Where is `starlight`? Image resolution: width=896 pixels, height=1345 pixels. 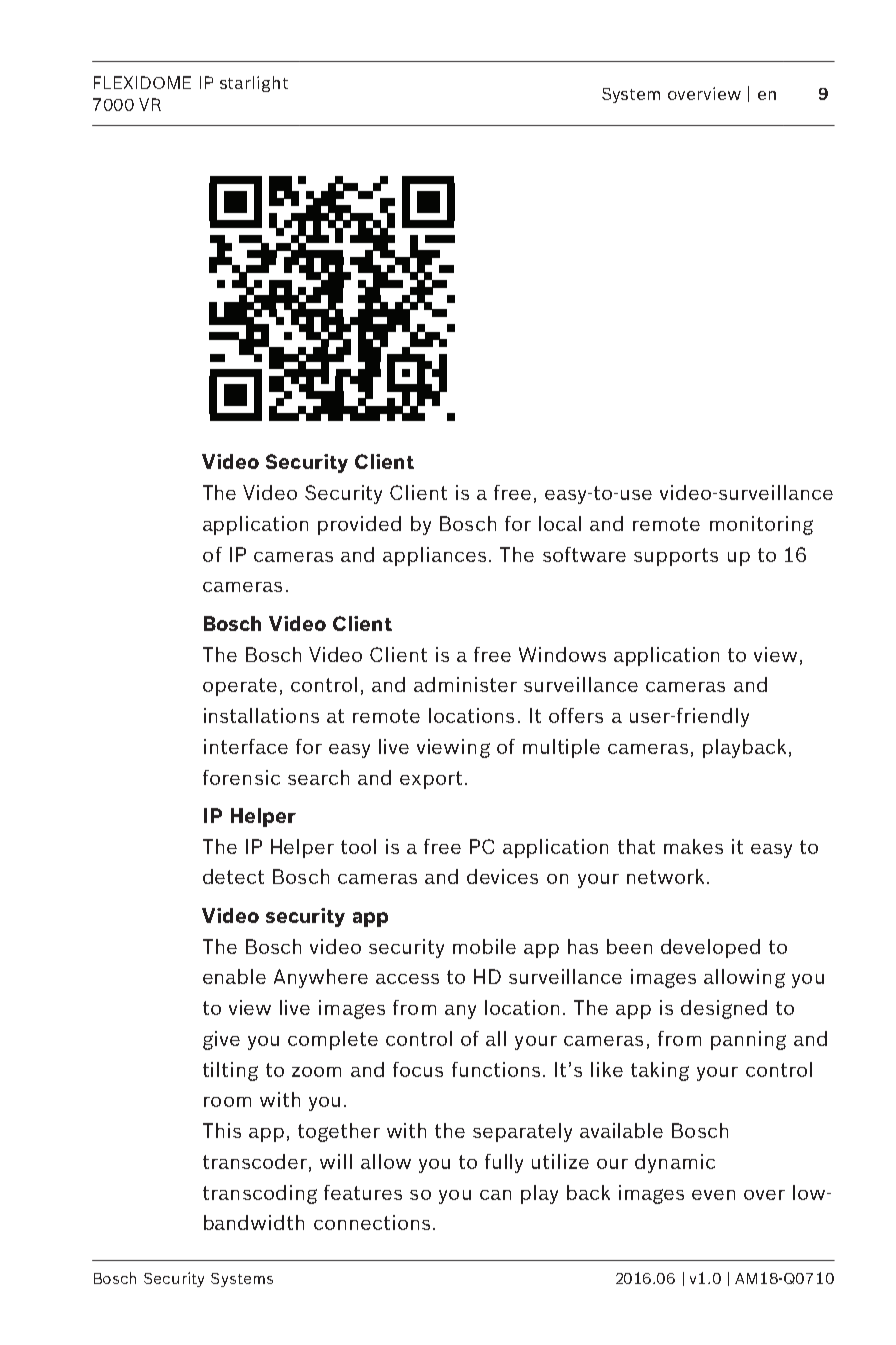 starlight is located at coordinates (254, 84).
